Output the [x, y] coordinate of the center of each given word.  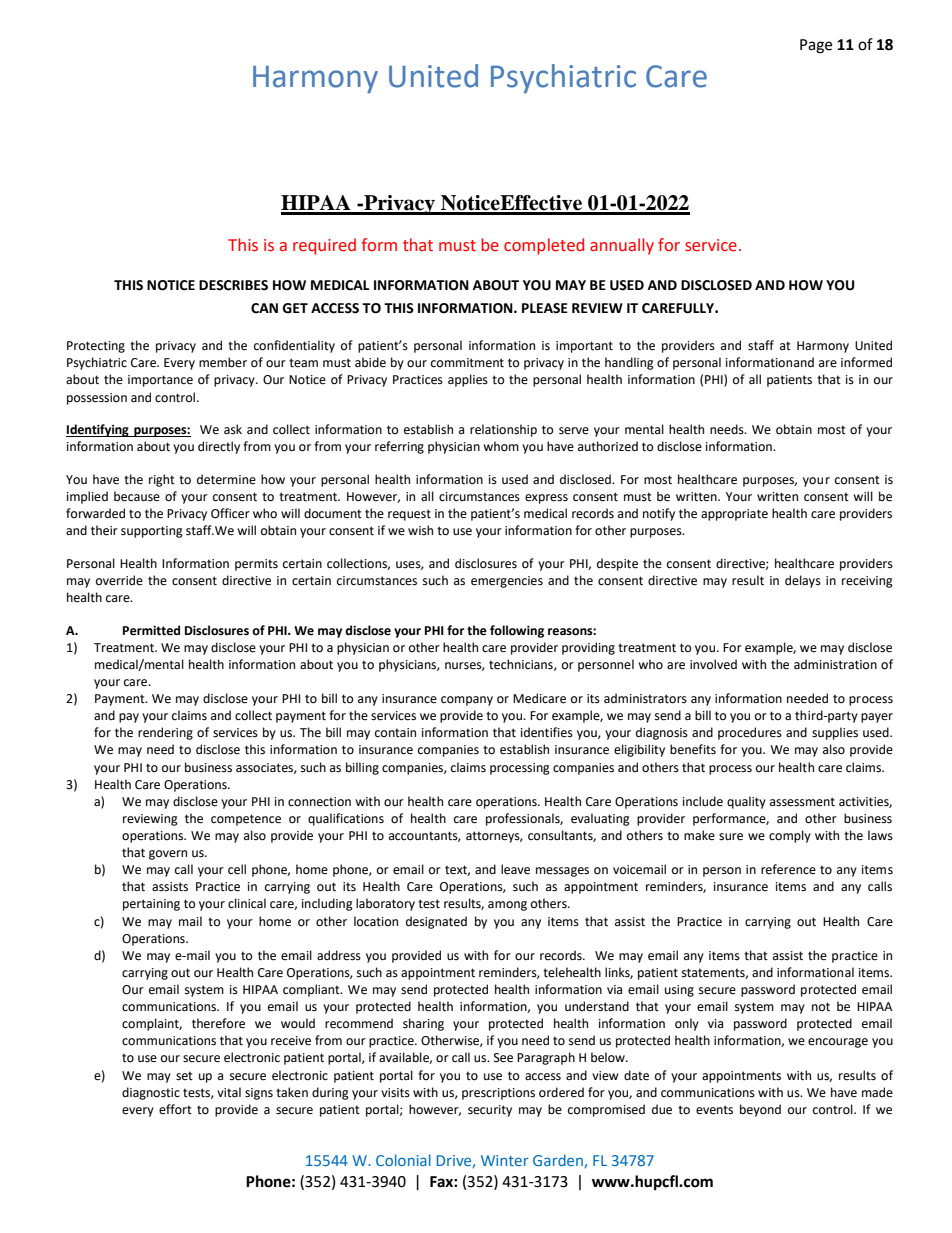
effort [175, 1109]
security [490, 1111]
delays [803, 581]
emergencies [507, 582]
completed [544, 246]
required [324, 246]
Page [816, 46]
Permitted [151, 630]
